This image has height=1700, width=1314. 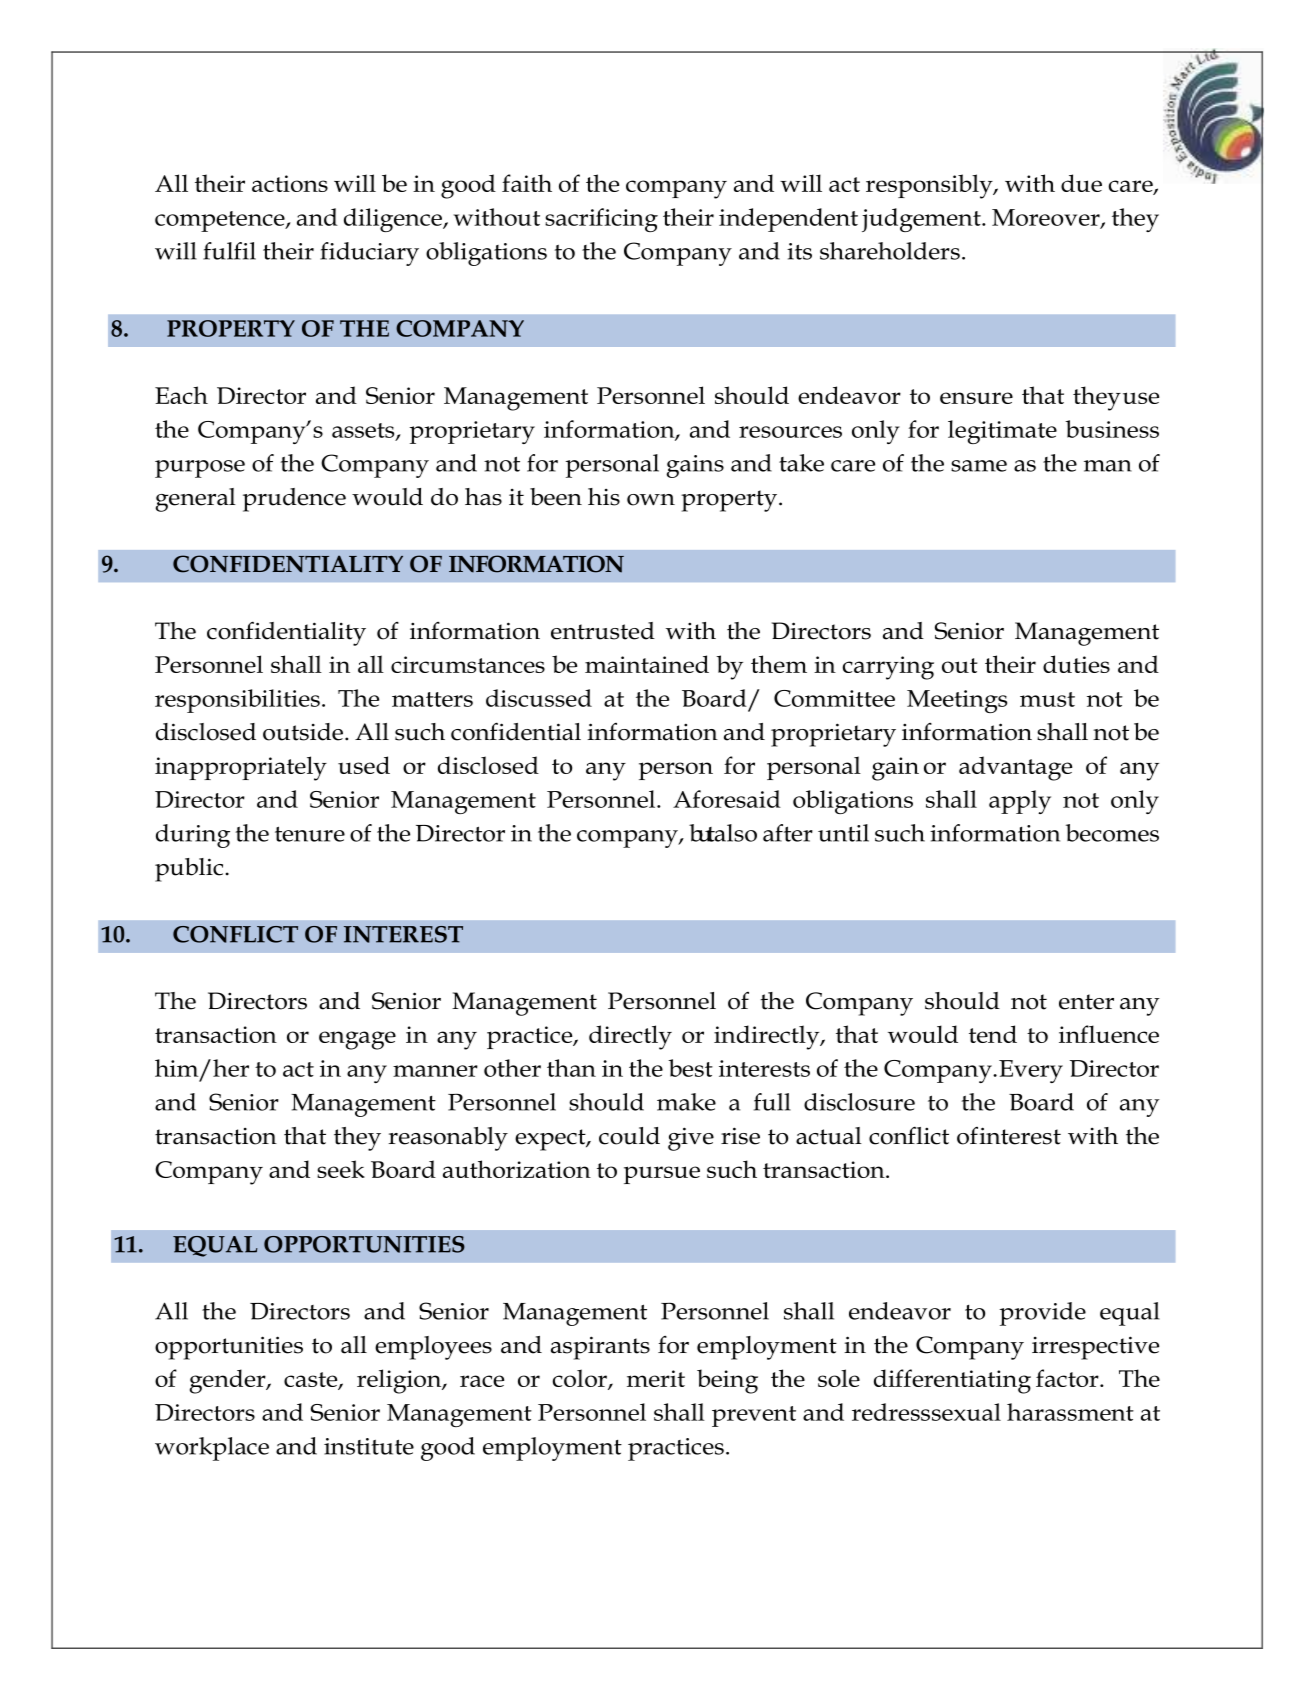 I want to click on Moreover, so click(x=1047, y=218).
